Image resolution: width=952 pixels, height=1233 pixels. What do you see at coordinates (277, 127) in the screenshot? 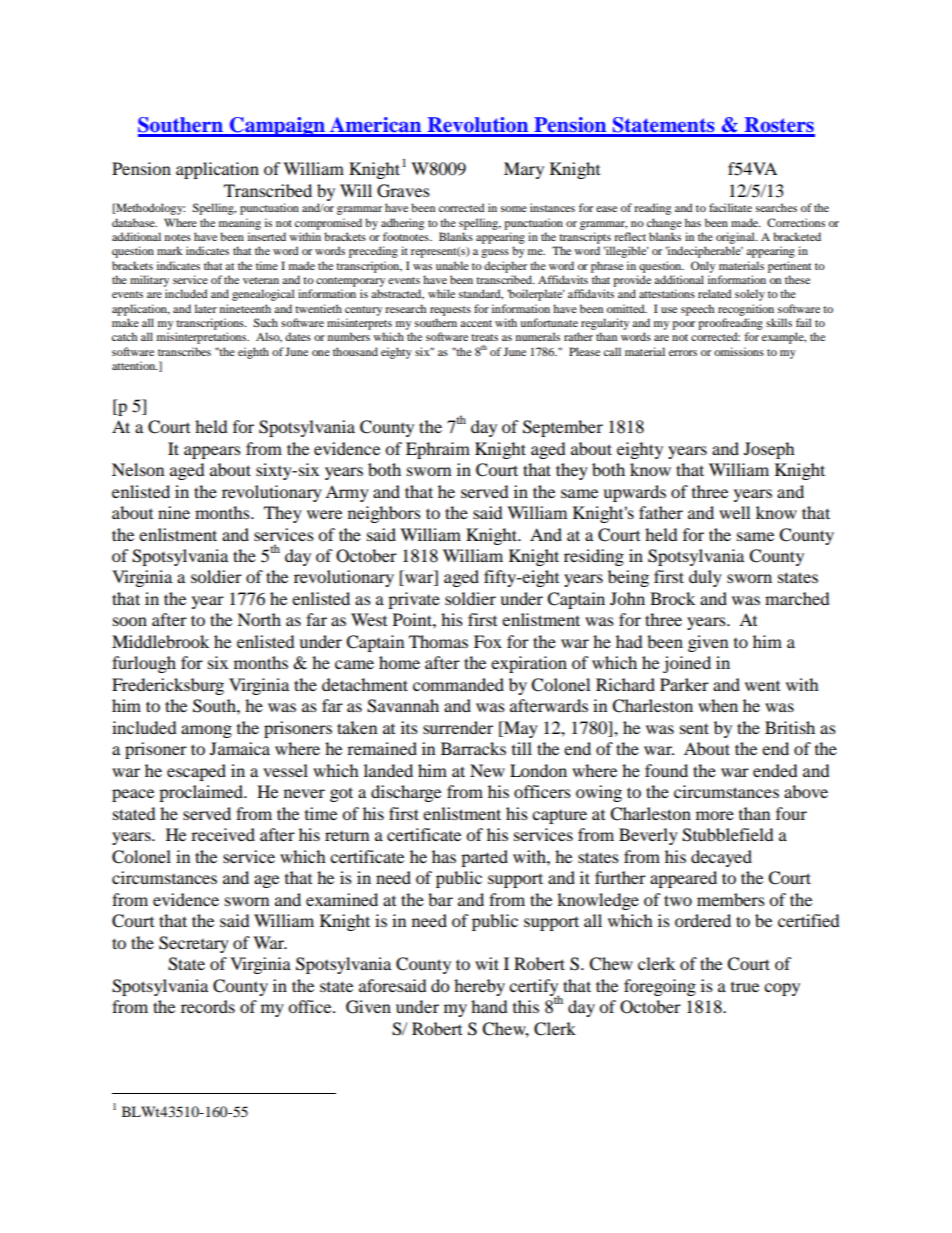
I see `Campaign` at bounding box center [277, 127].
